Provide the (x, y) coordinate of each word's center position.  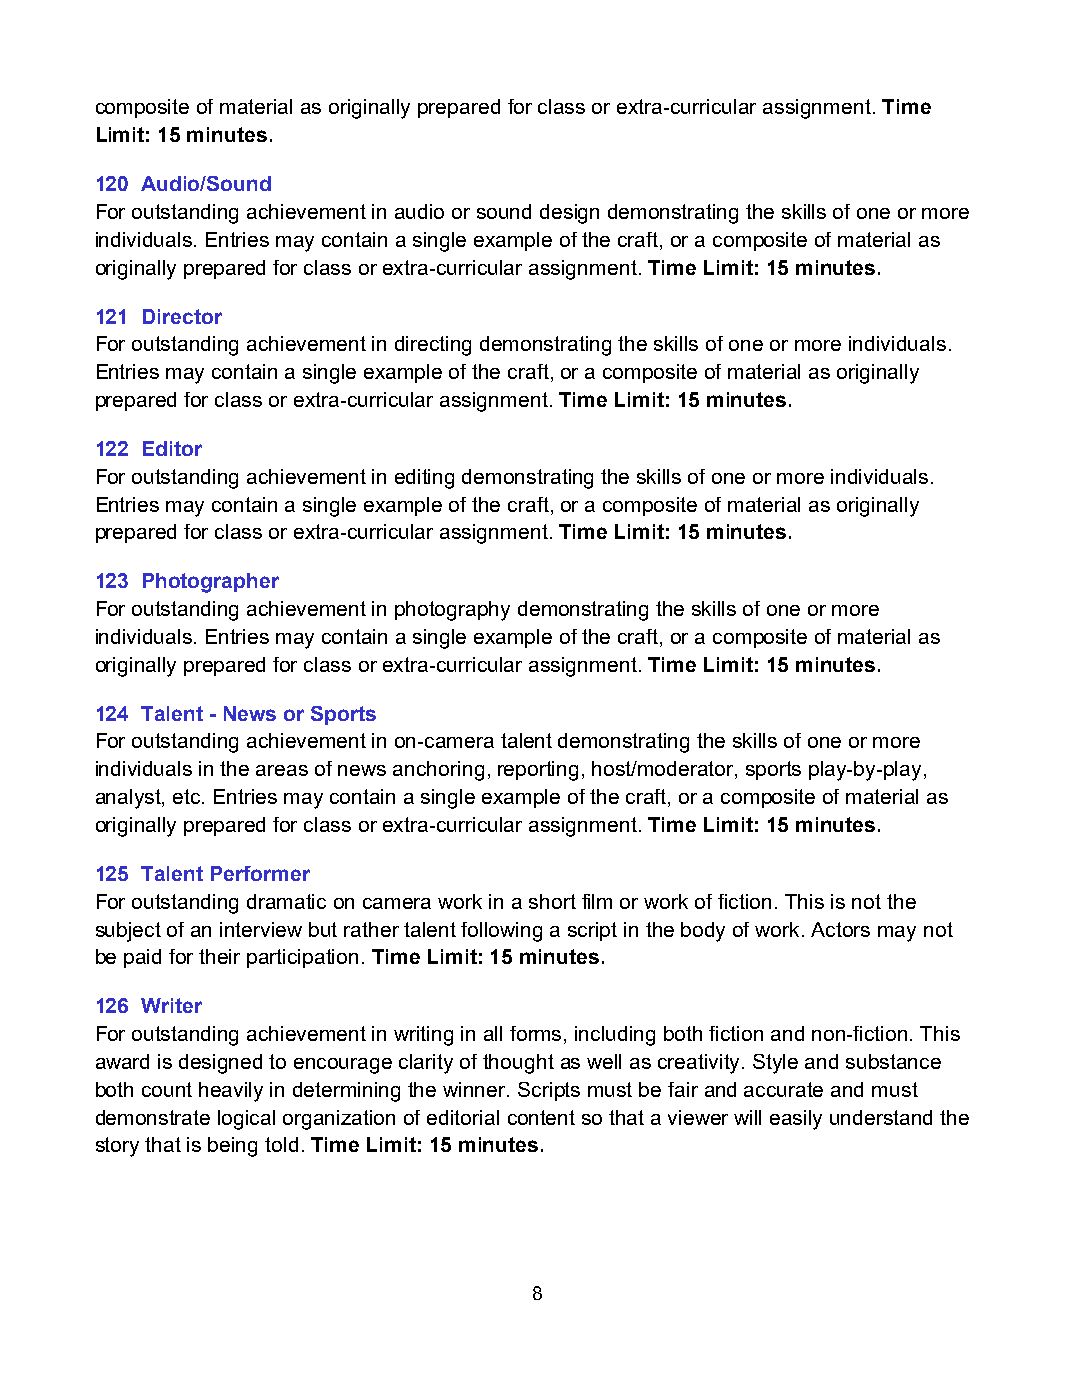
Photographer (211, 583)
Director (182, 316)
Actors (840, 929)
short (552, 901)
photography (452, 611)
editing (424, 479)
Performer (260, 873)
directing (433, 346)
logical (246, 1120)
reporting (538, 771)
